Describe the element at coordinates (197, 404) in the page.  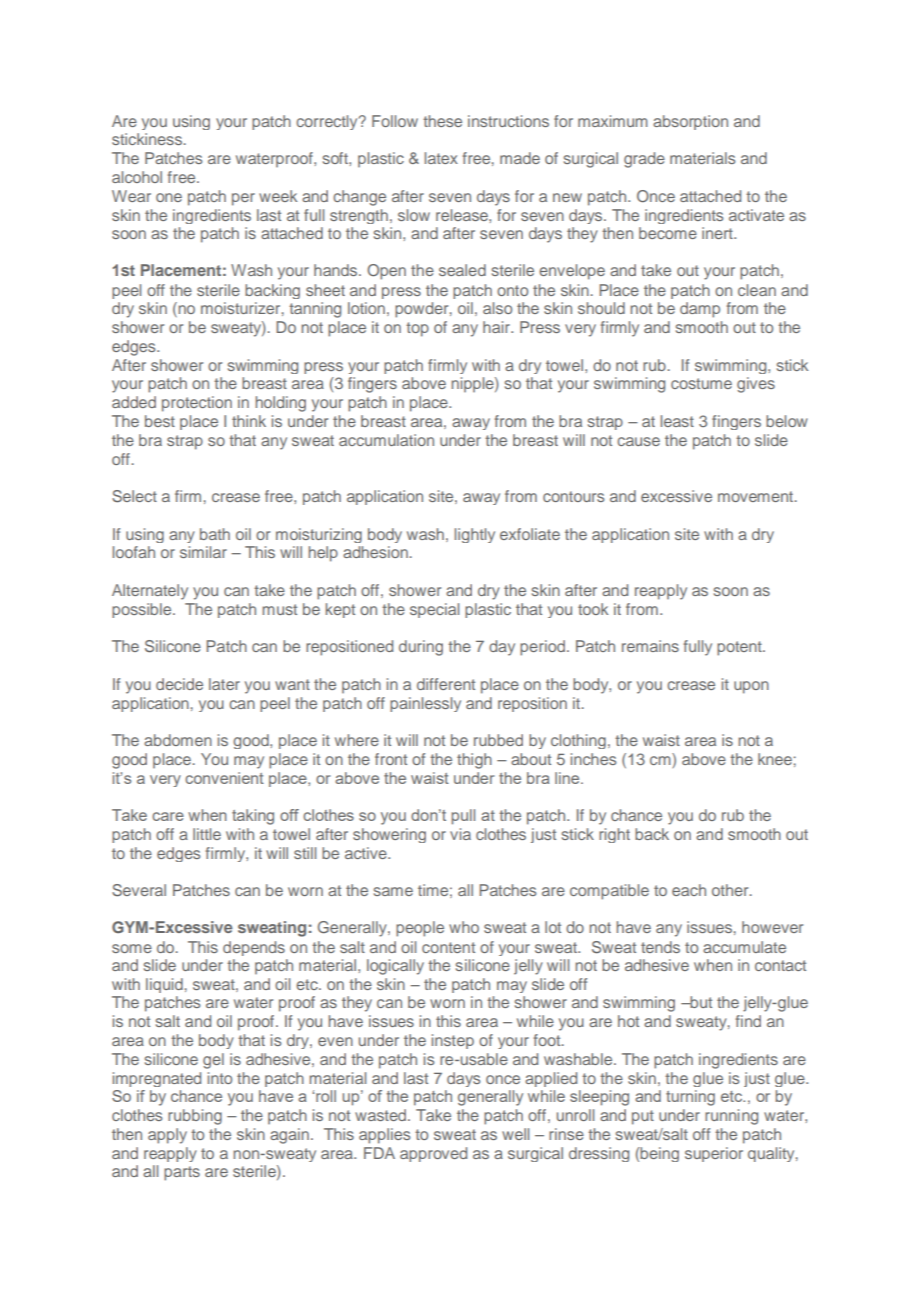
I see `protection` at that location.
